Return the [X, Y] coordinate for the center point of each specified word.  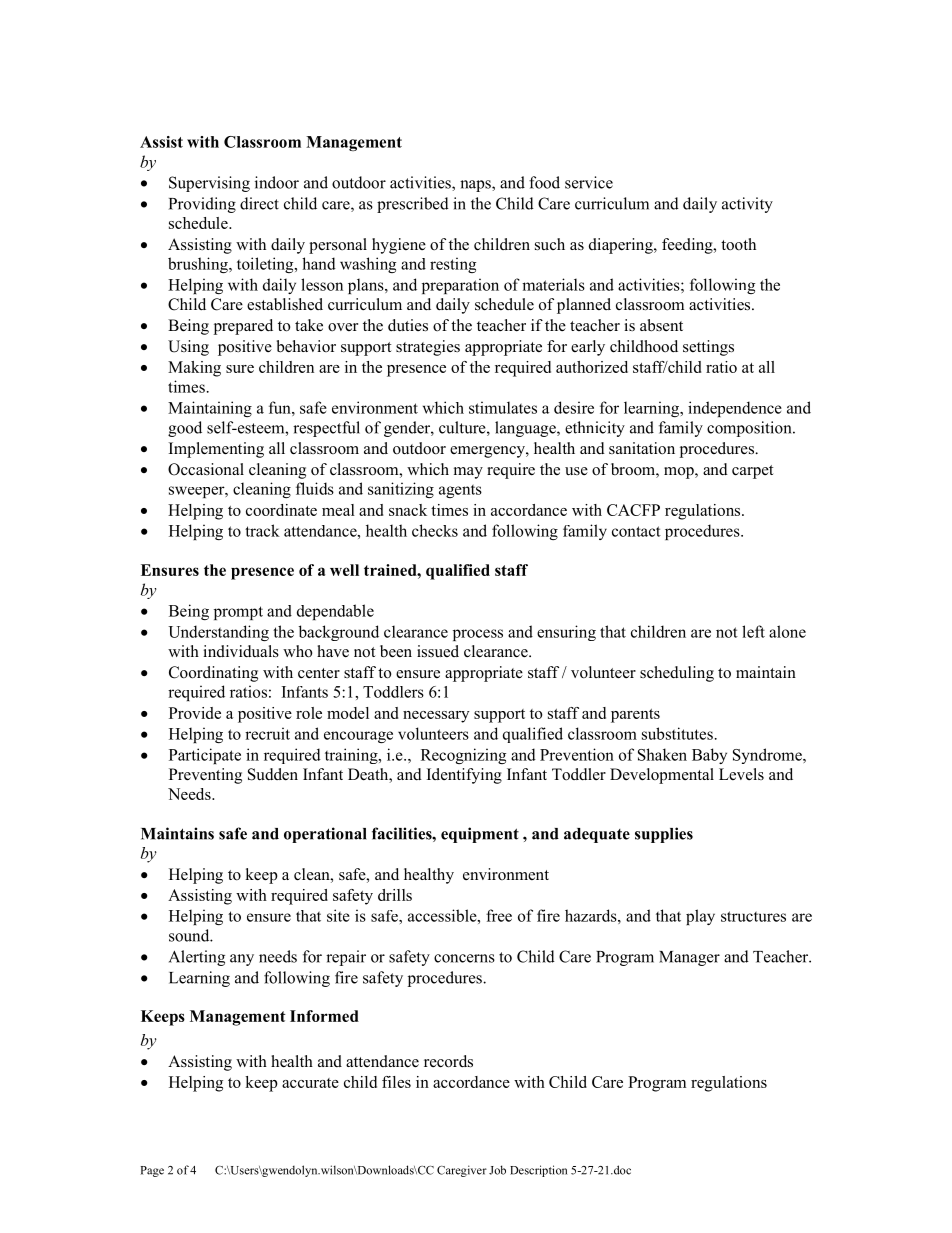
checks [435, 530]
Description [538, 1171]
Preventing [205, 776]
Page [152, 1171]
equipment [480, 835]
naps [476, 186]
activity [747, 205]
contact [636, 531]
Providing [202, 205]
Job [497, 1170]
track [262, 530]
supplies [664, 835]
